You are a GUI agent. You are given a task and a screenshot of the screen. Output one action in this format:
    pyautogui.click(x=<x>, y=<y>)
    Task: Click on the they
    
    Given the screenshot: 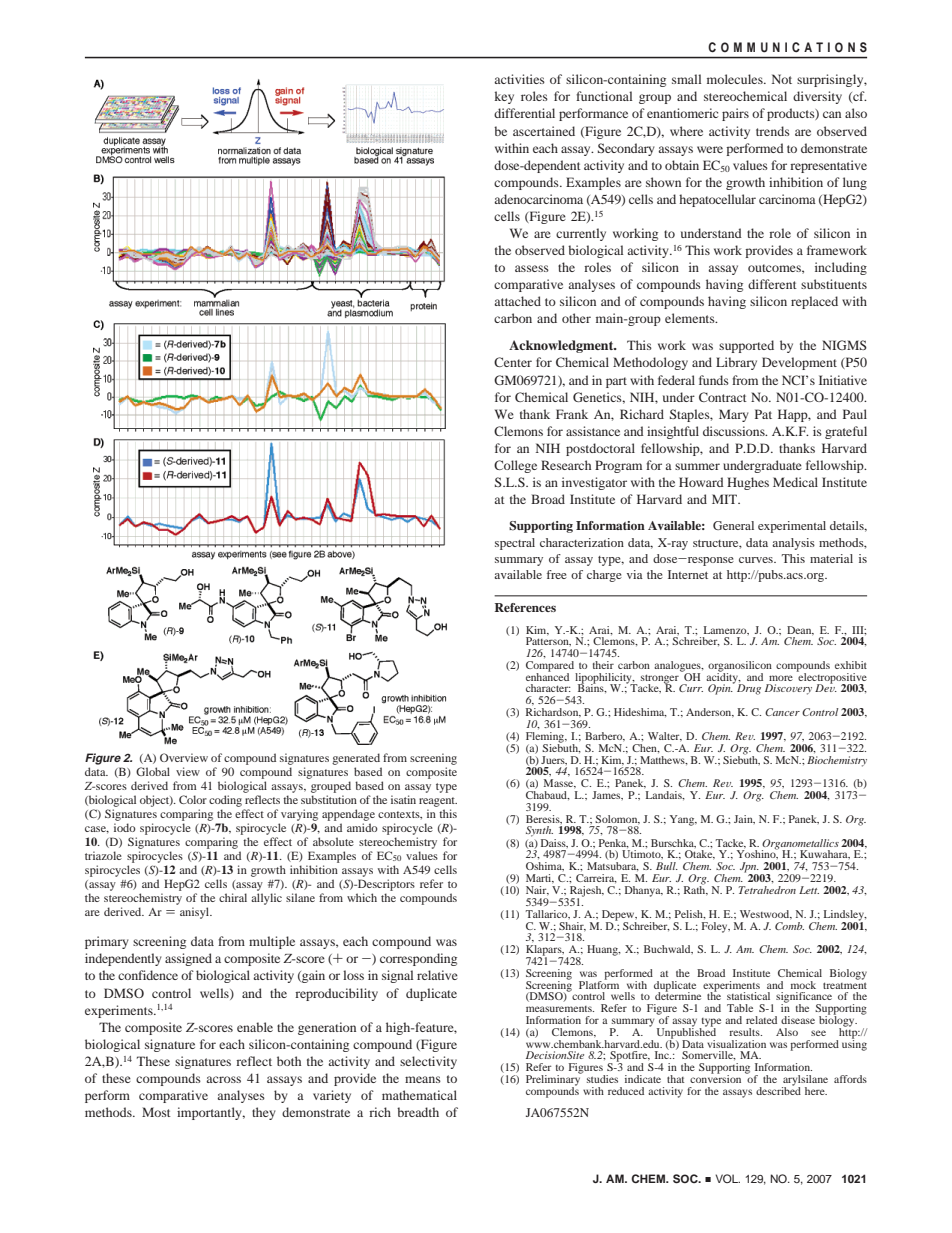 What is the action you would take?
    pyautogui.click(x=264, y=1113)
